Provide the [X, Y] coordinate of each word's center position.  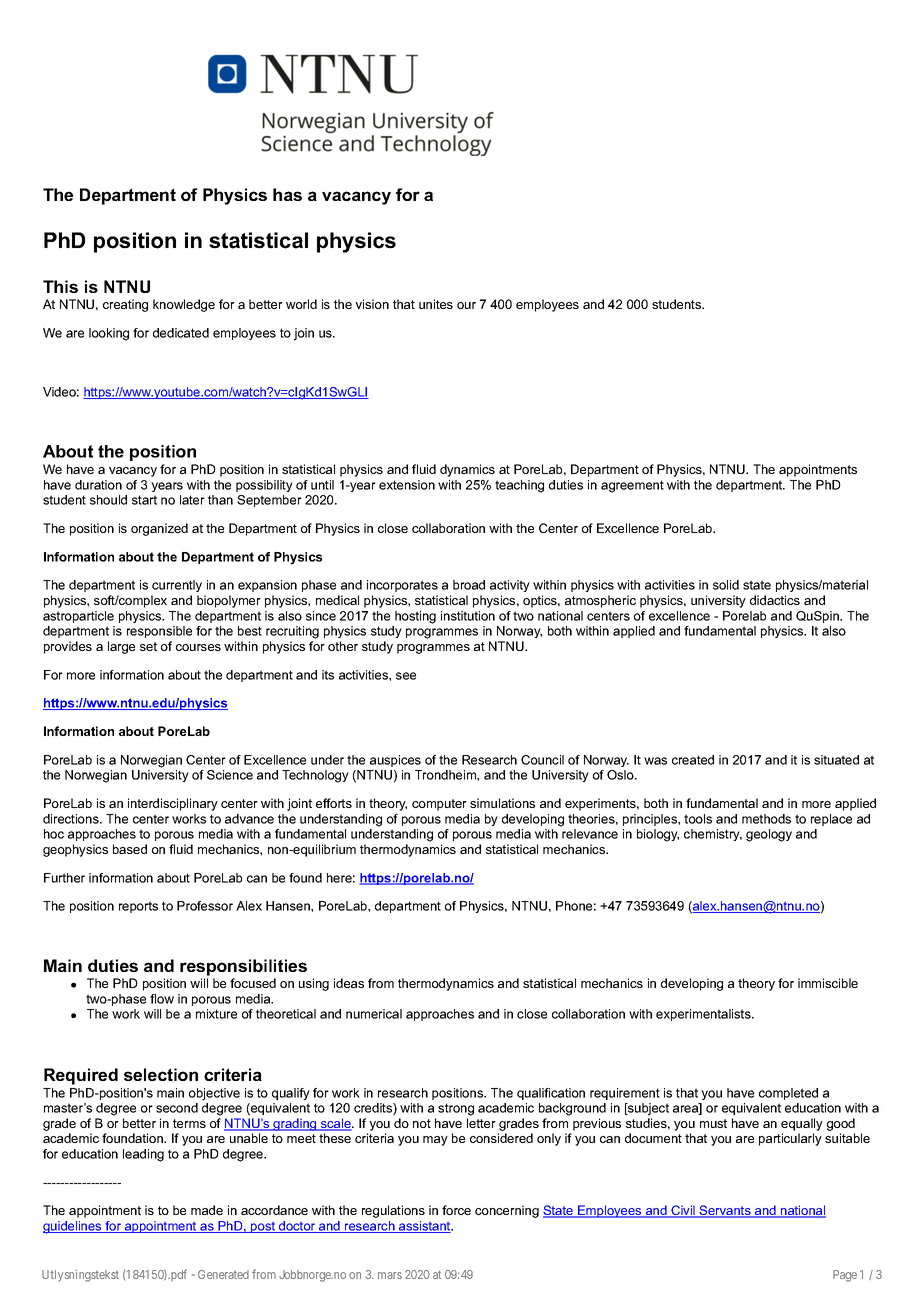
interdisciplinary [173, 804]
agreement [632, 486]
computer [439, 805]
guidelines [73, 1227]
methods [766, 819]
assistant [425, 1227]
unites [436, 304]
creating [125, 305]
